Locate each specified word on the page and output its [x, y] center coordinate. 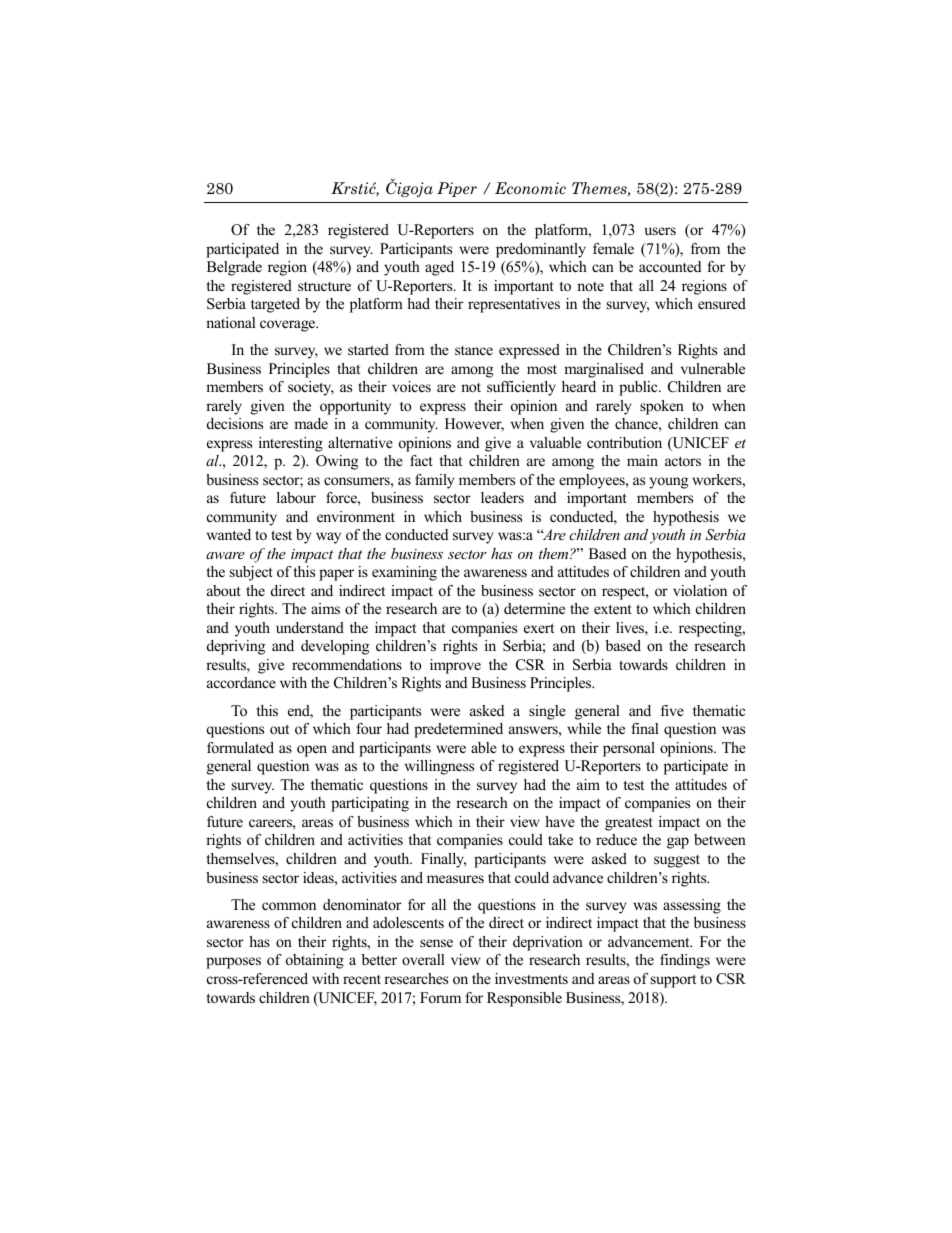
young [669, 483]
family [434, 481]
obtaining [315, 961]
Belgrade [234, 268]
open [312, 751]
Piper [457, 189]
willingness [439, 767]
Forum [440, 997]
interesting [291, 444]
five [672, 710]
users [660, 231]
